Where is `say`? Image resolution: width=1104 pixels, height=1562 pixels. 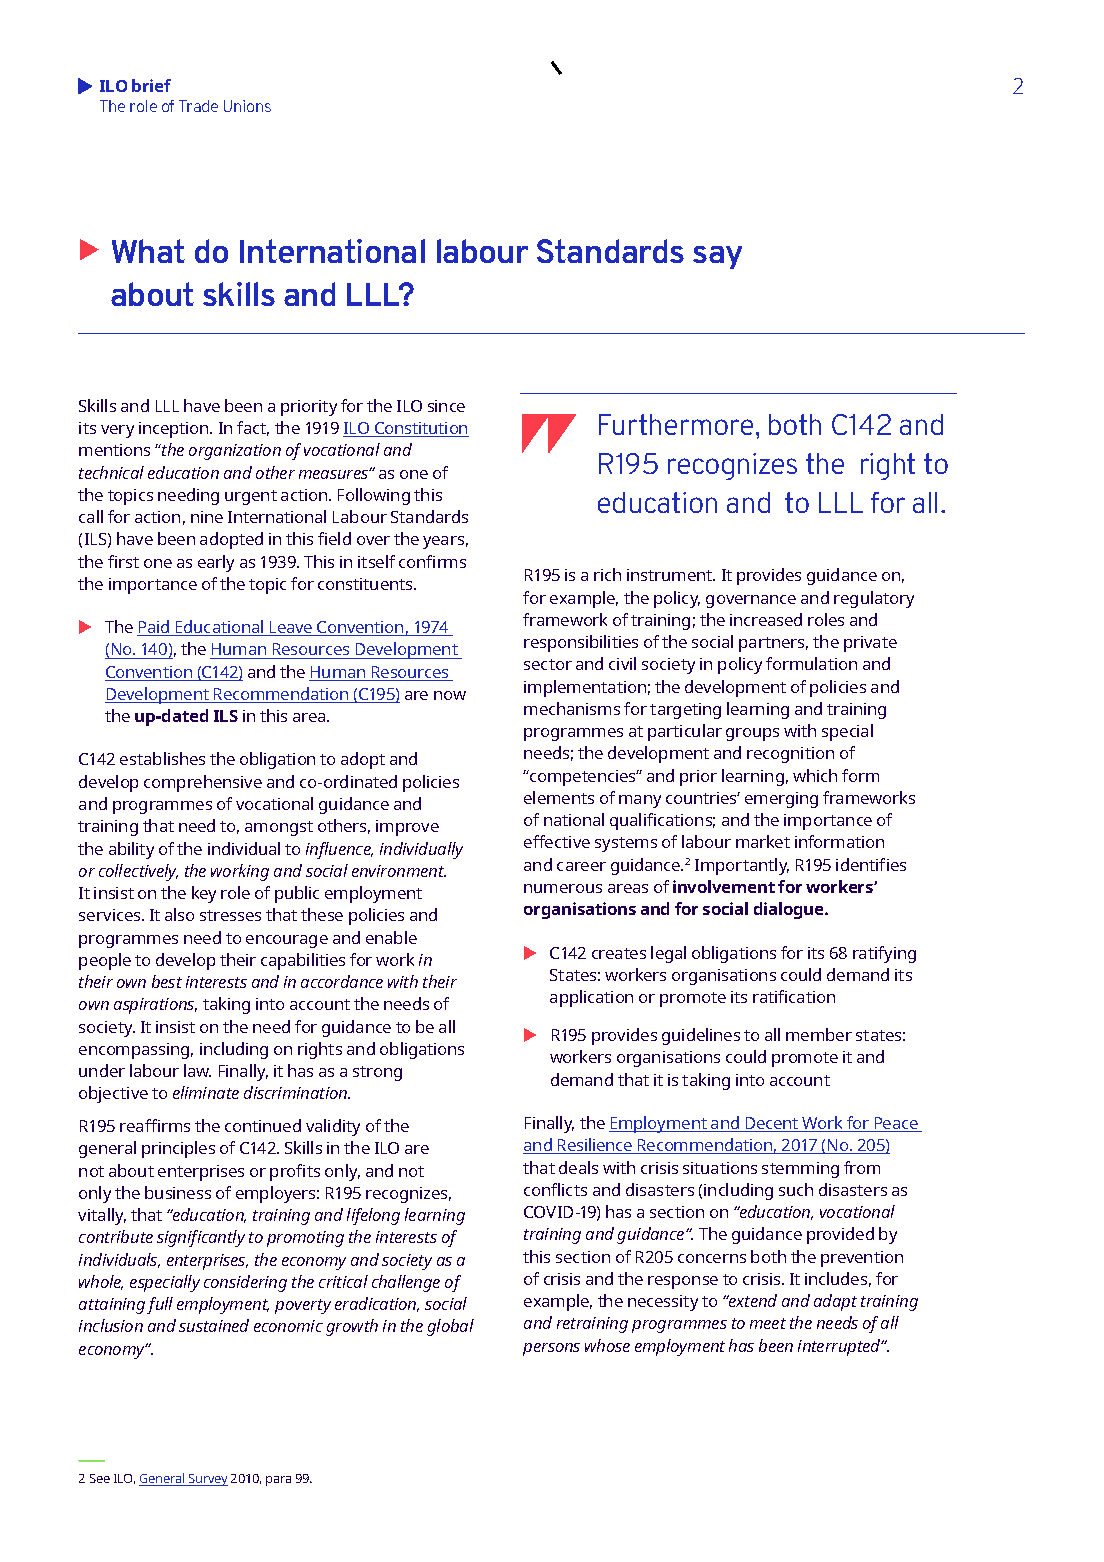
say is located at coordinates (717, 257).
